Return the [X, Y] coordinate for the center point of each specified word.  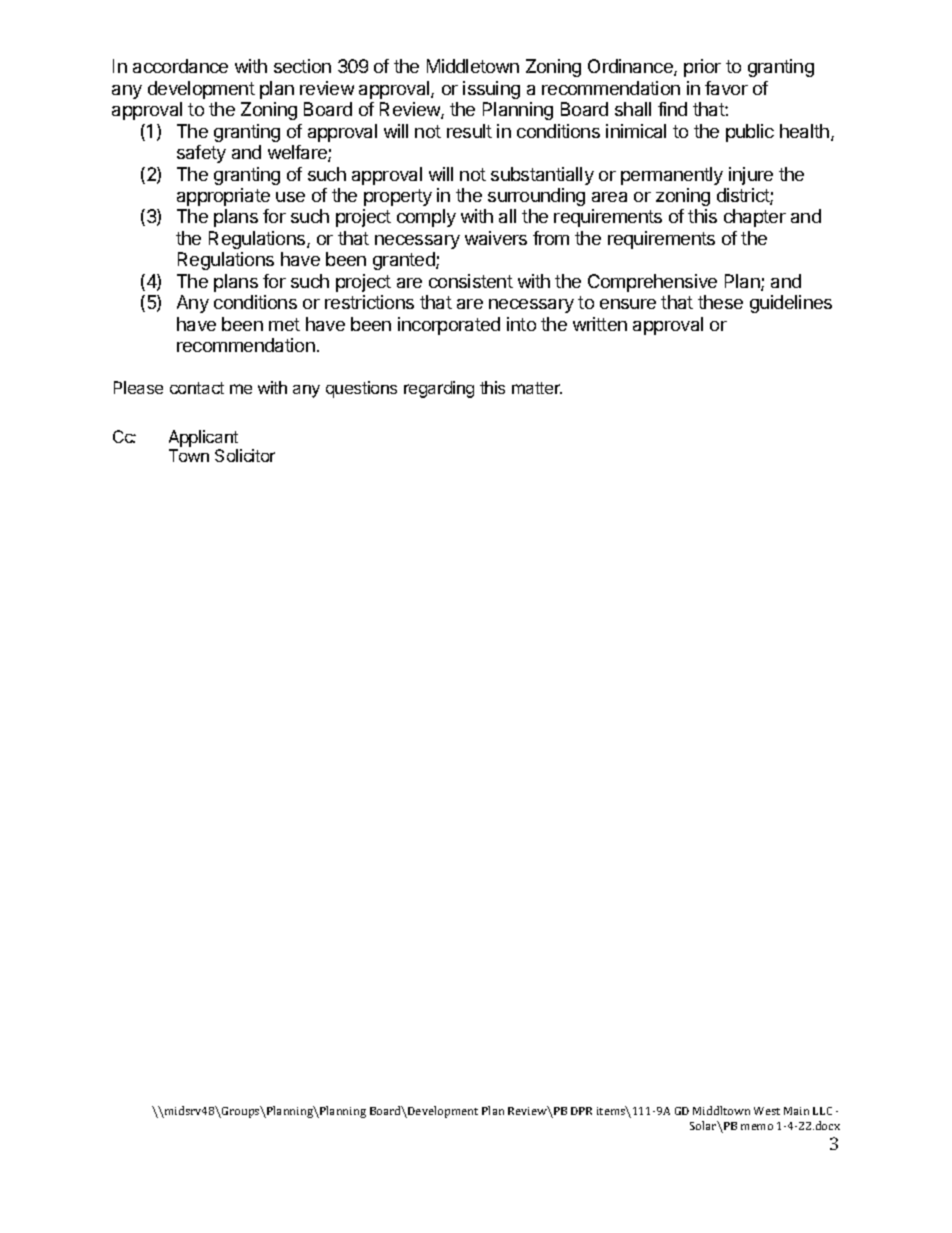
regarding [439, 389]
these [720, 302]
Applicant [203, 438]
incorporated [449, 326]
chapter [755, 218]
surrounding [536, 197]
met [284, 324]
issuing [491, 90]
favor [726, 88]
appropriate [223, 197]
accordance [180, 66]
